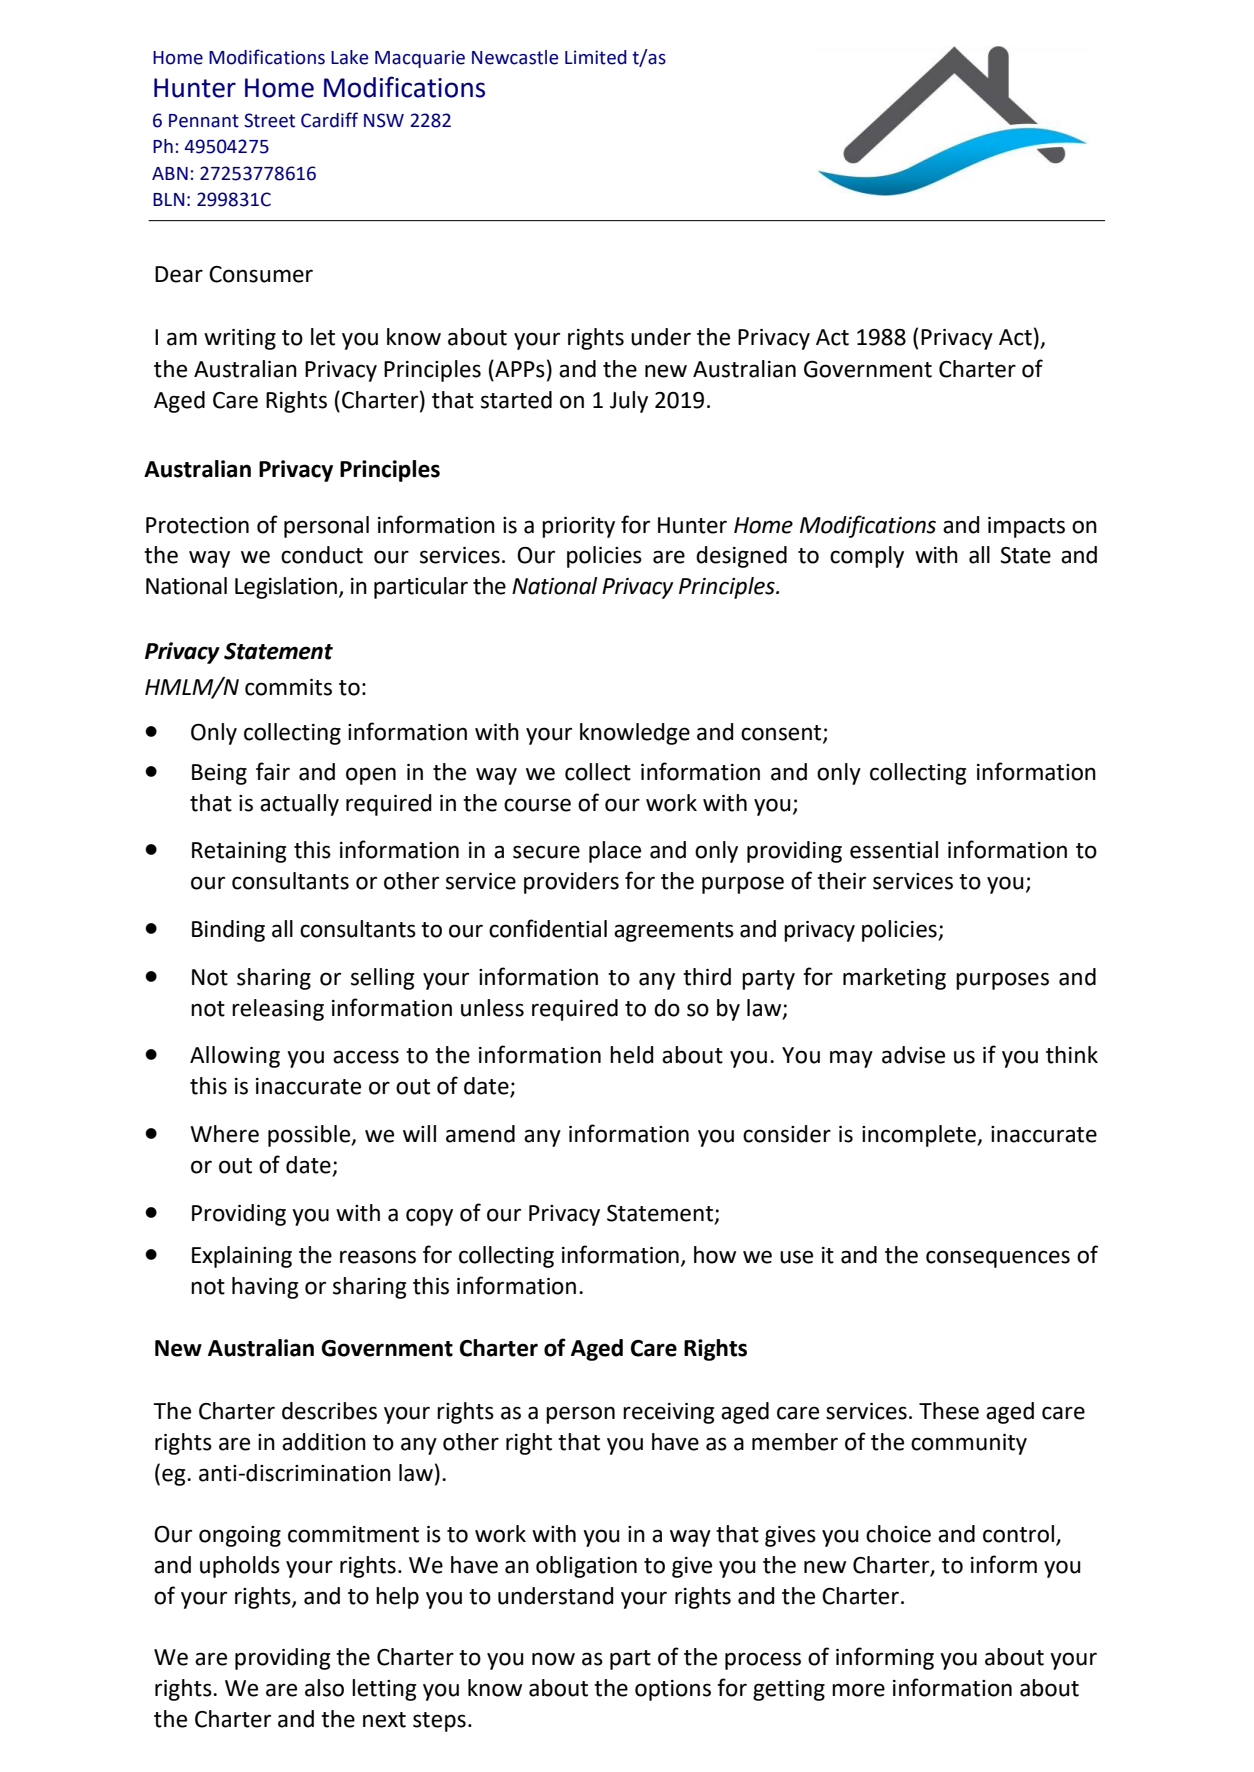 The image size is (1254, 1772). Describe the element at coordinates (596, 57) in the image. I see `Limited` at that location.
